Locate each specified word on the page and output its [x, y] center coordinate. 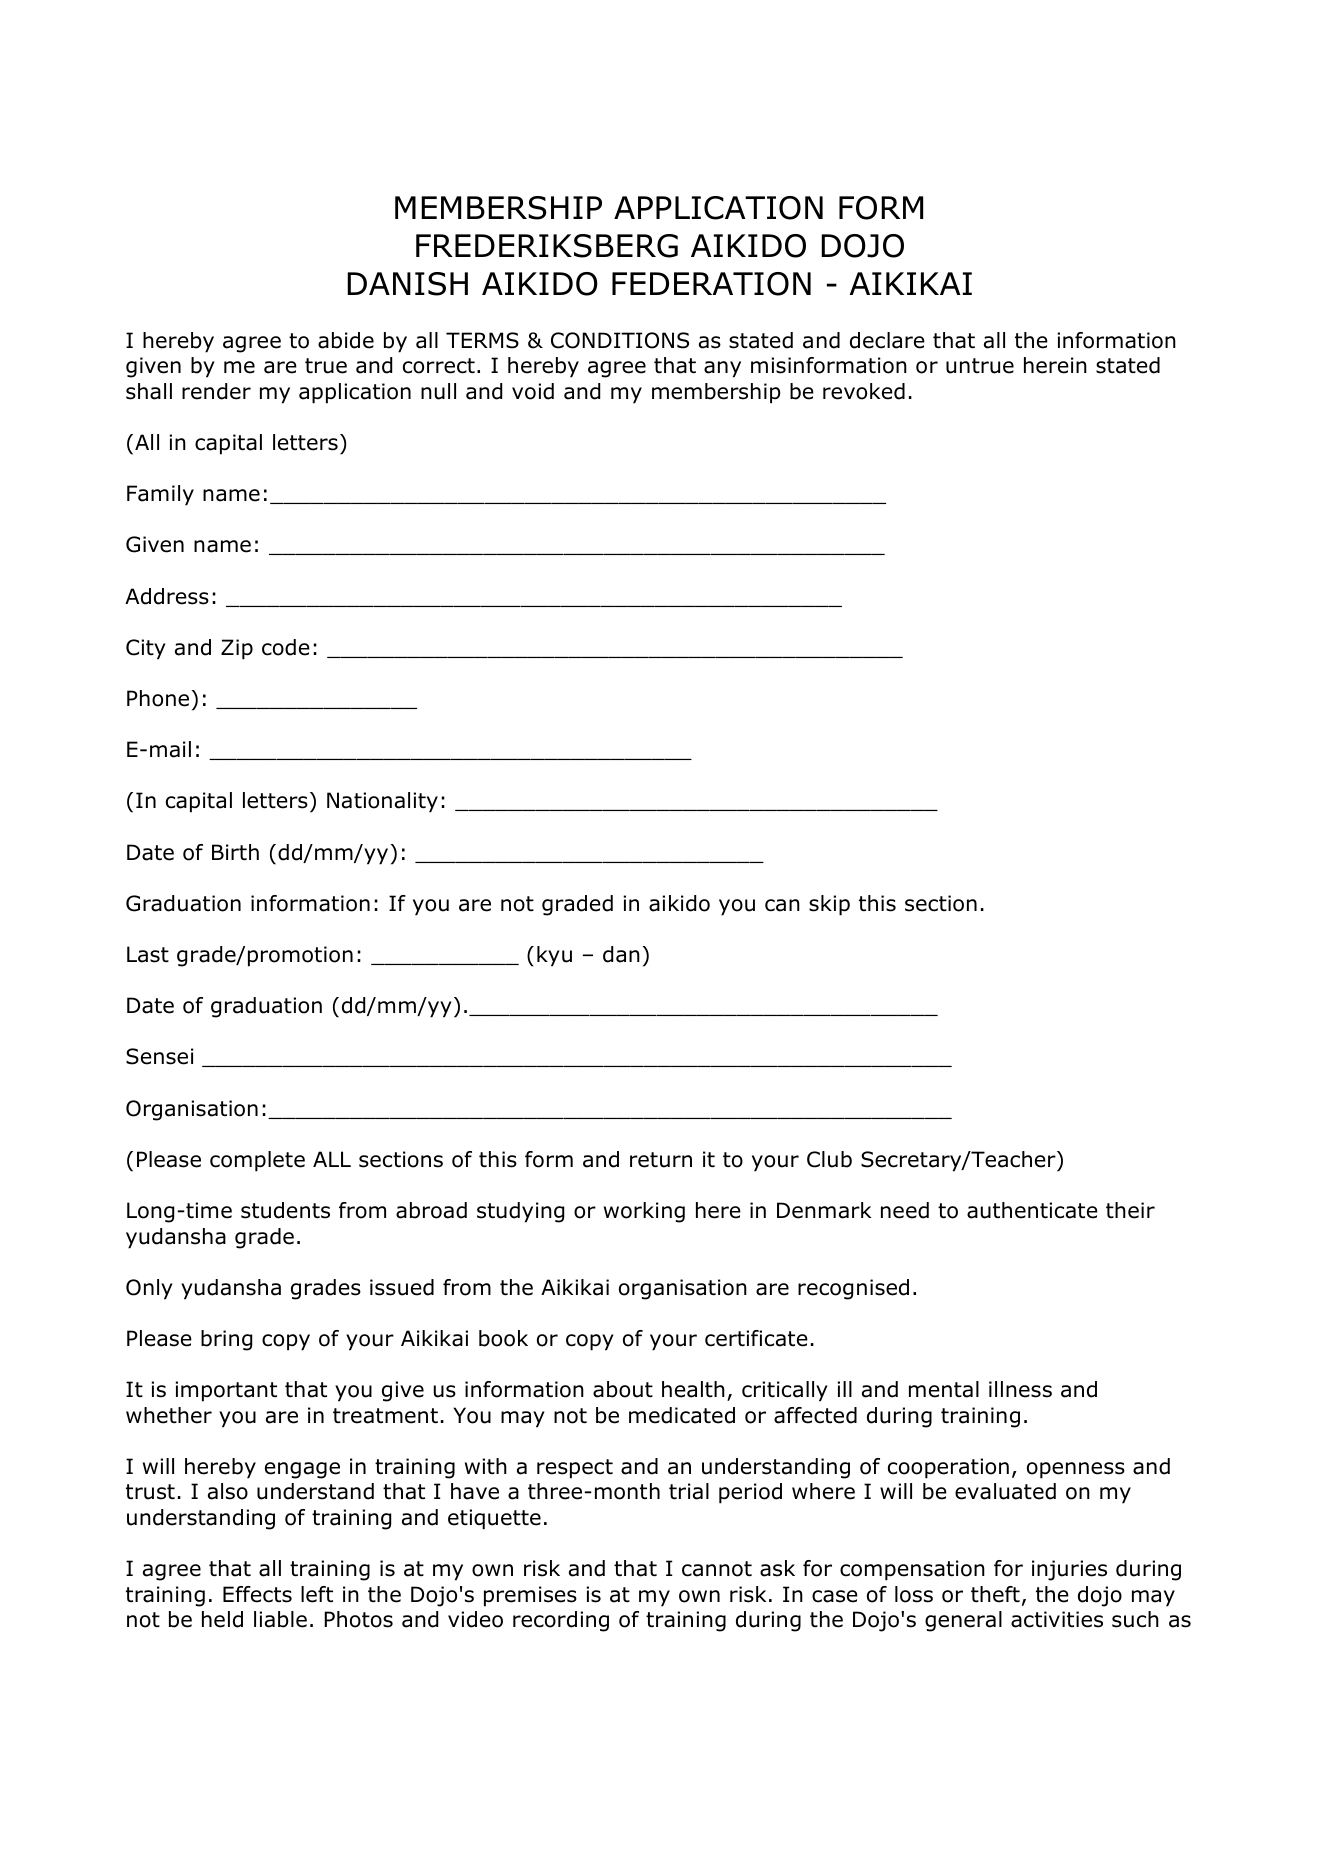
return [661, 1160]
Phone [158, 698]
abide [346, 340]
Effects [257, 1594]
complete [257, 1161]
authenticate [1032, 1210]
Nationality [382, 802]
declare [887, 340]
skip [829, 905]
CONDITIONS [620, 340]
